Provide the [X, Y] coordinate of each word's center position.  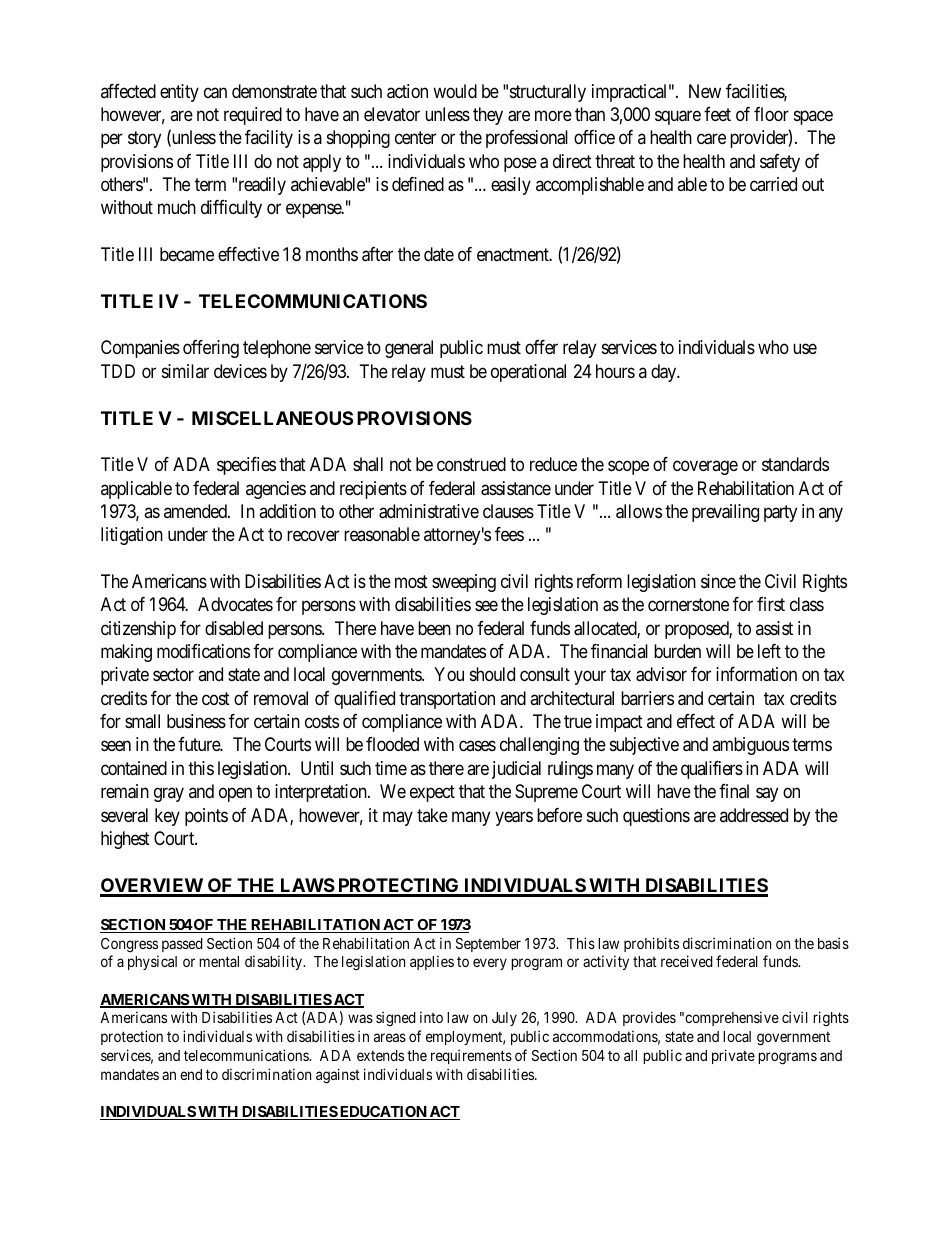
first [771, 604]
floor [771, 114]
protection [132, 1037]
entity [179, 93]
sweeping [464, 583]
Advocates [235, 604]
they [488, 116]
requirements [471, 1056]
